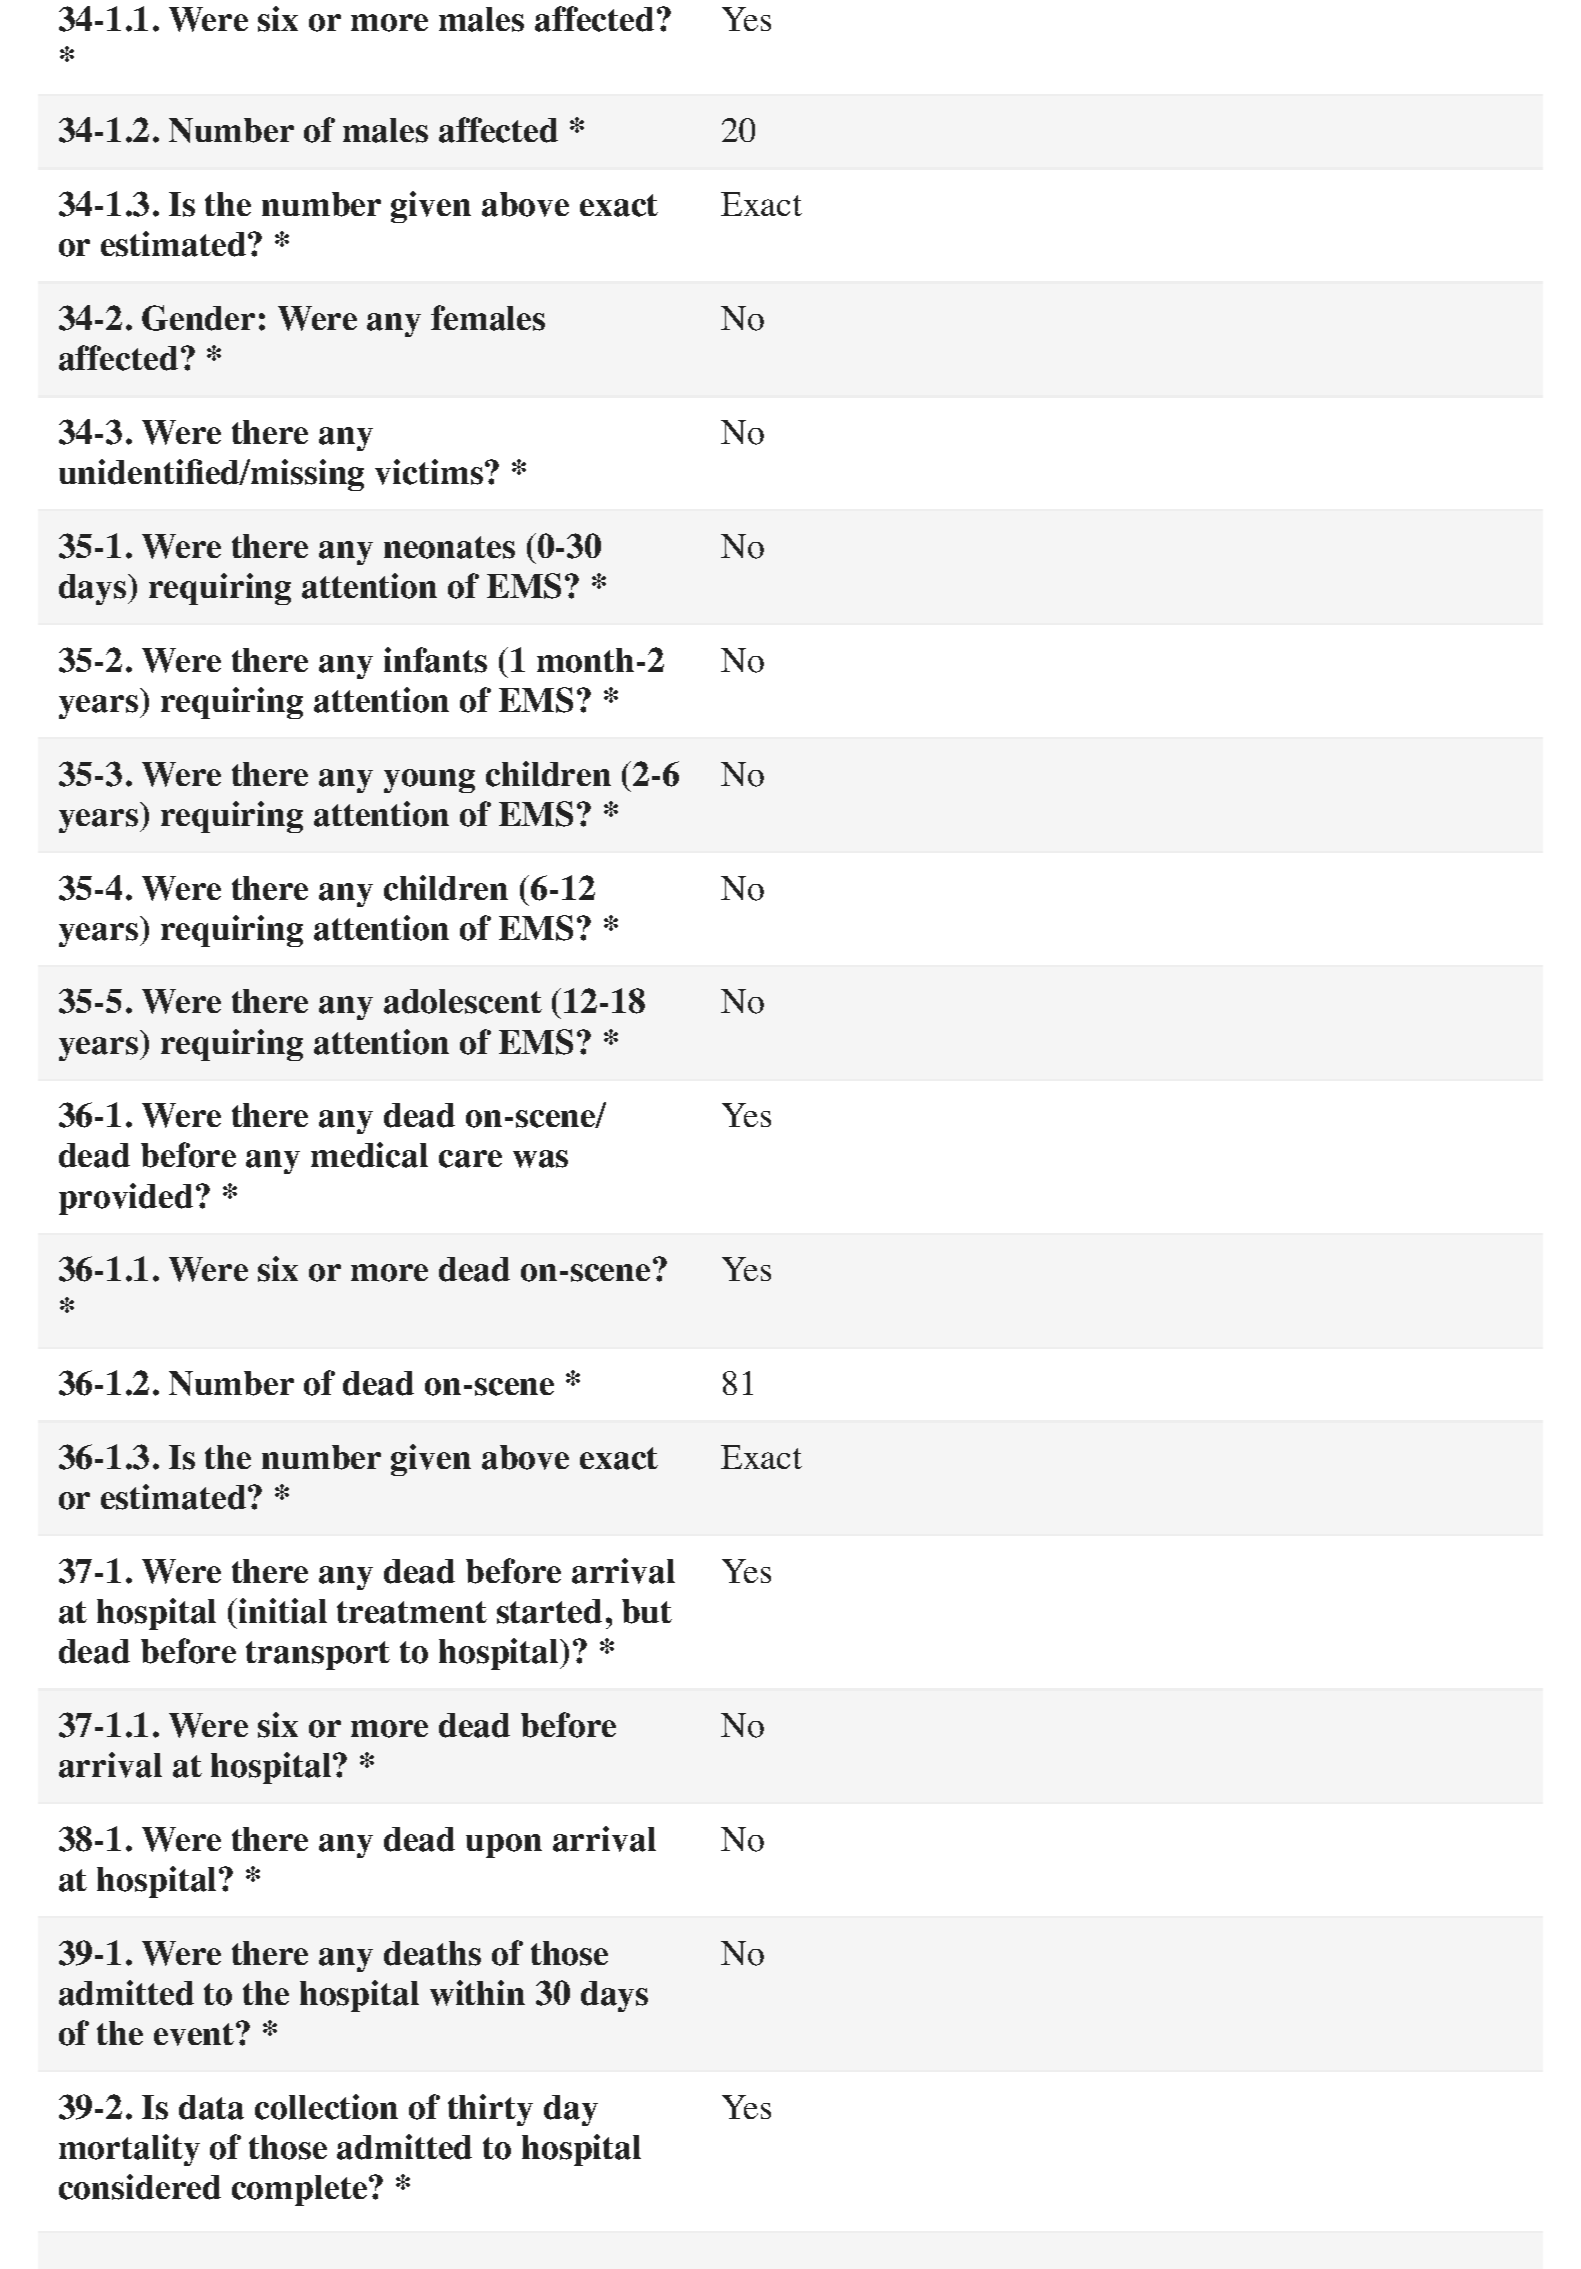  What do you see at coordinates (369, 1155) in the screenshot?
I see `medical` at bounding box center [369, 1155].
